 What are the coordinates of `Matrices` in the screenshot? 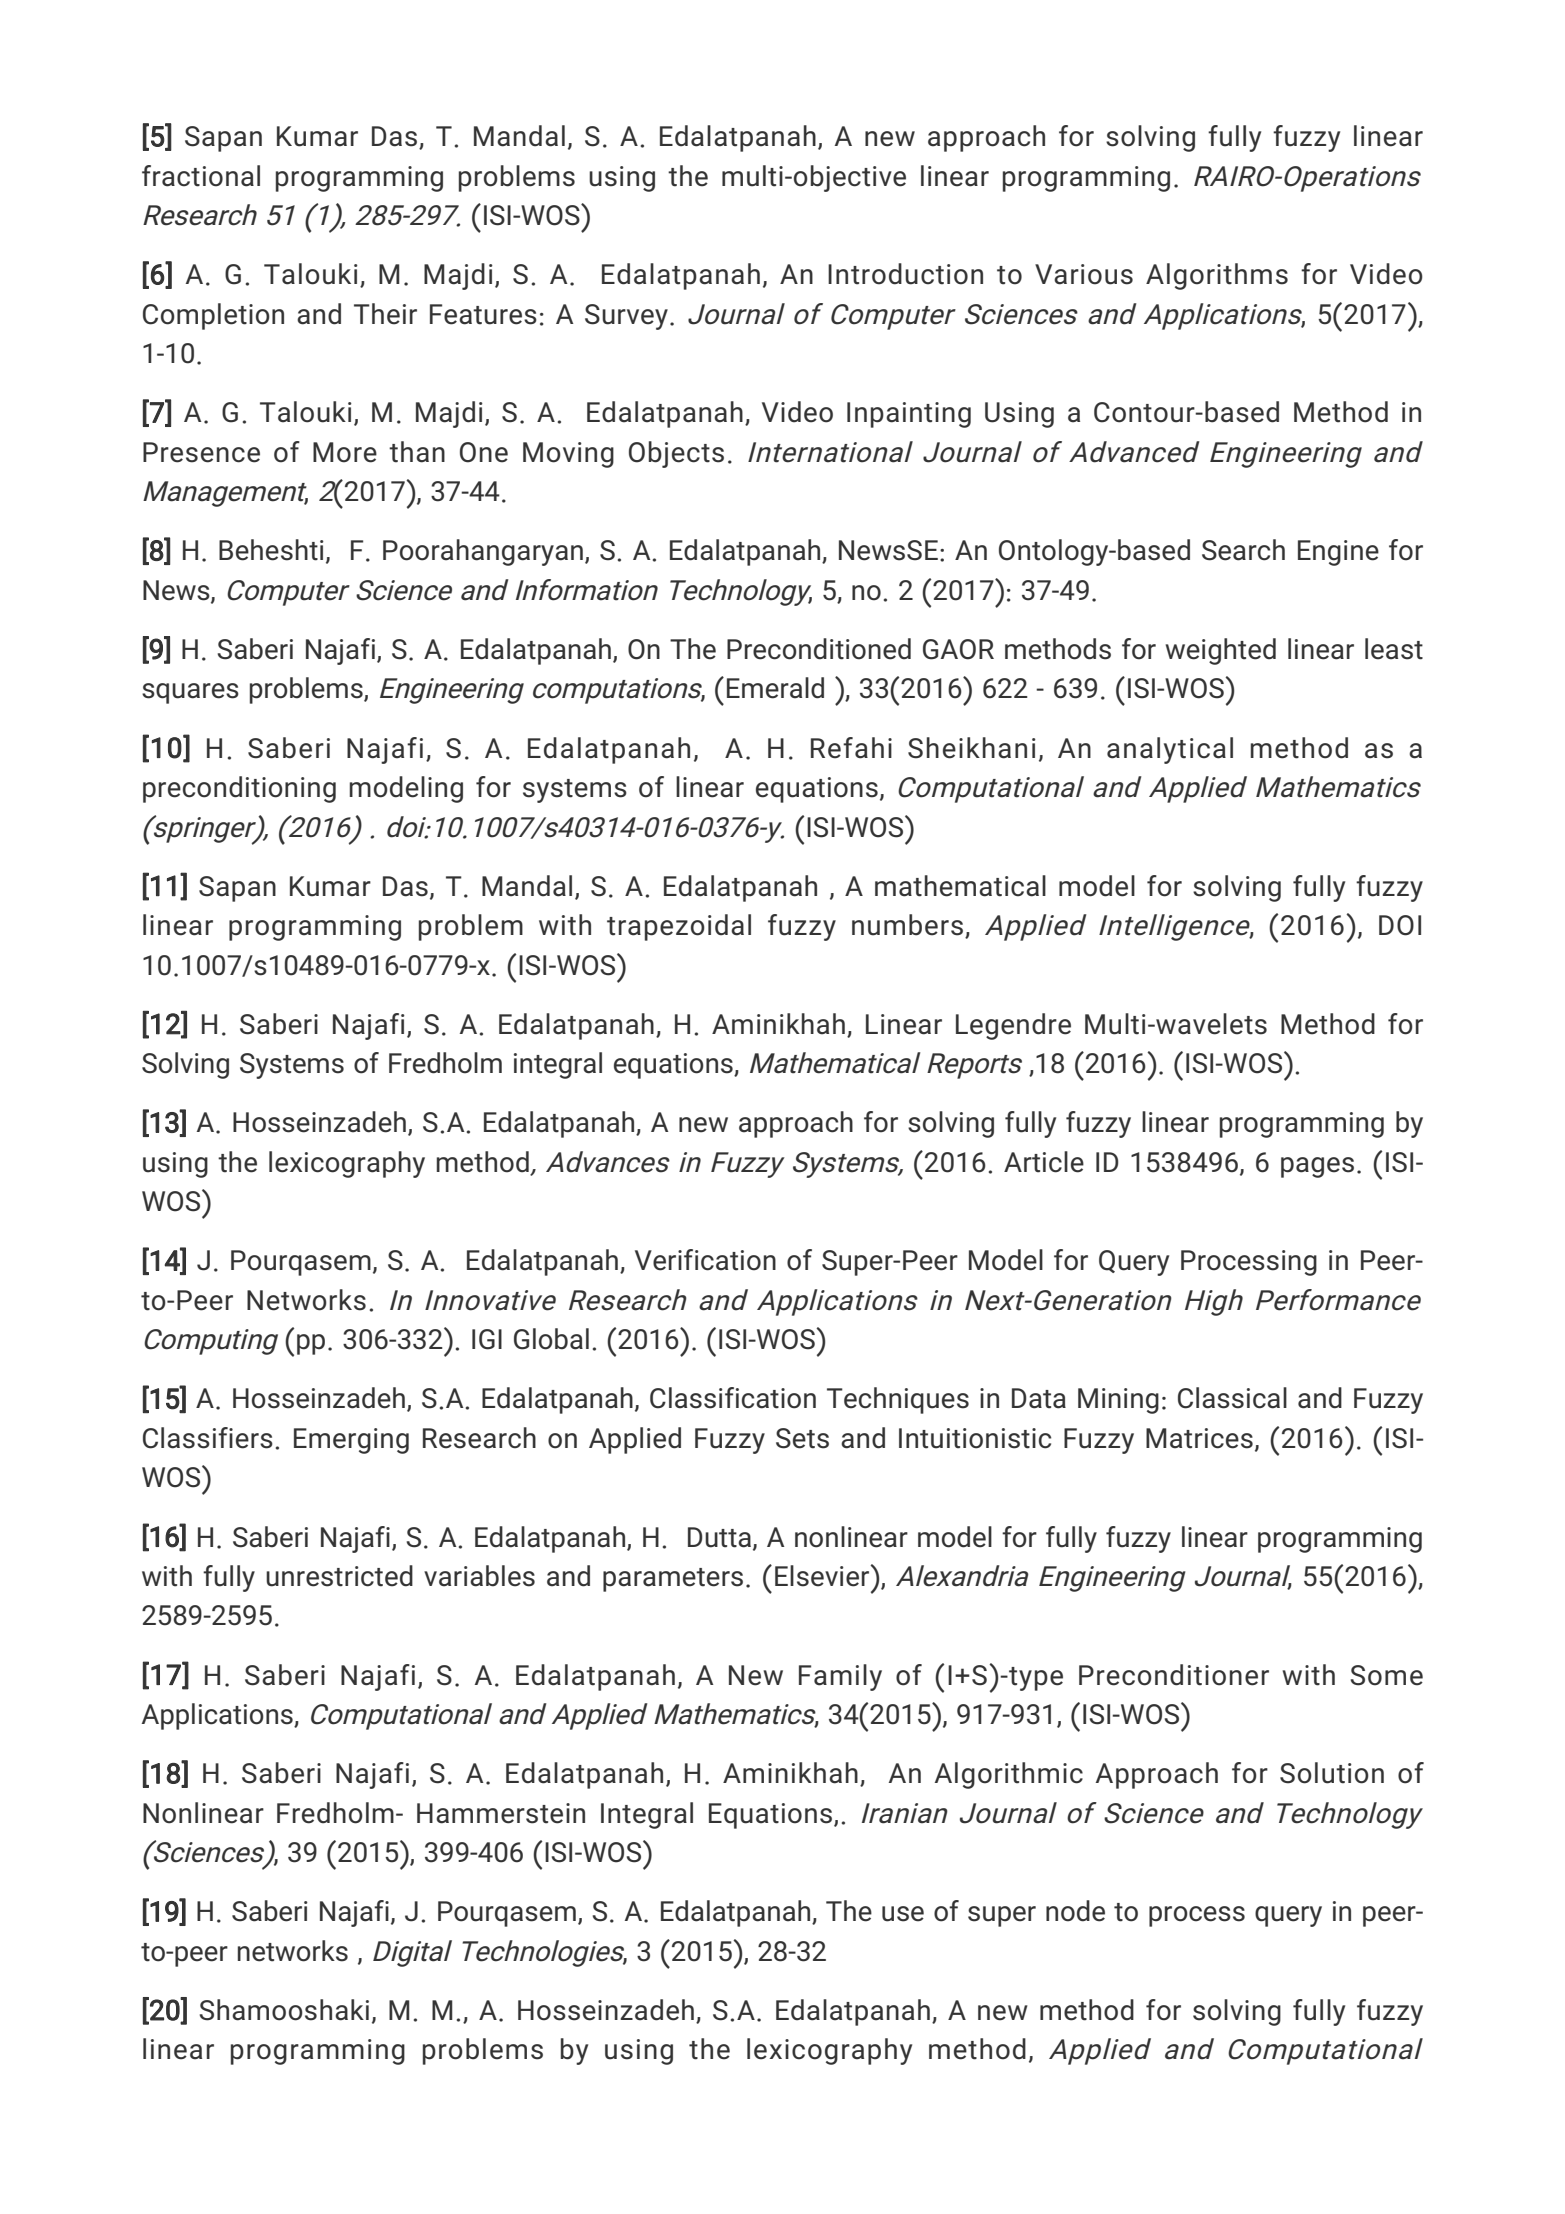 It's located at (1199, 1438).
